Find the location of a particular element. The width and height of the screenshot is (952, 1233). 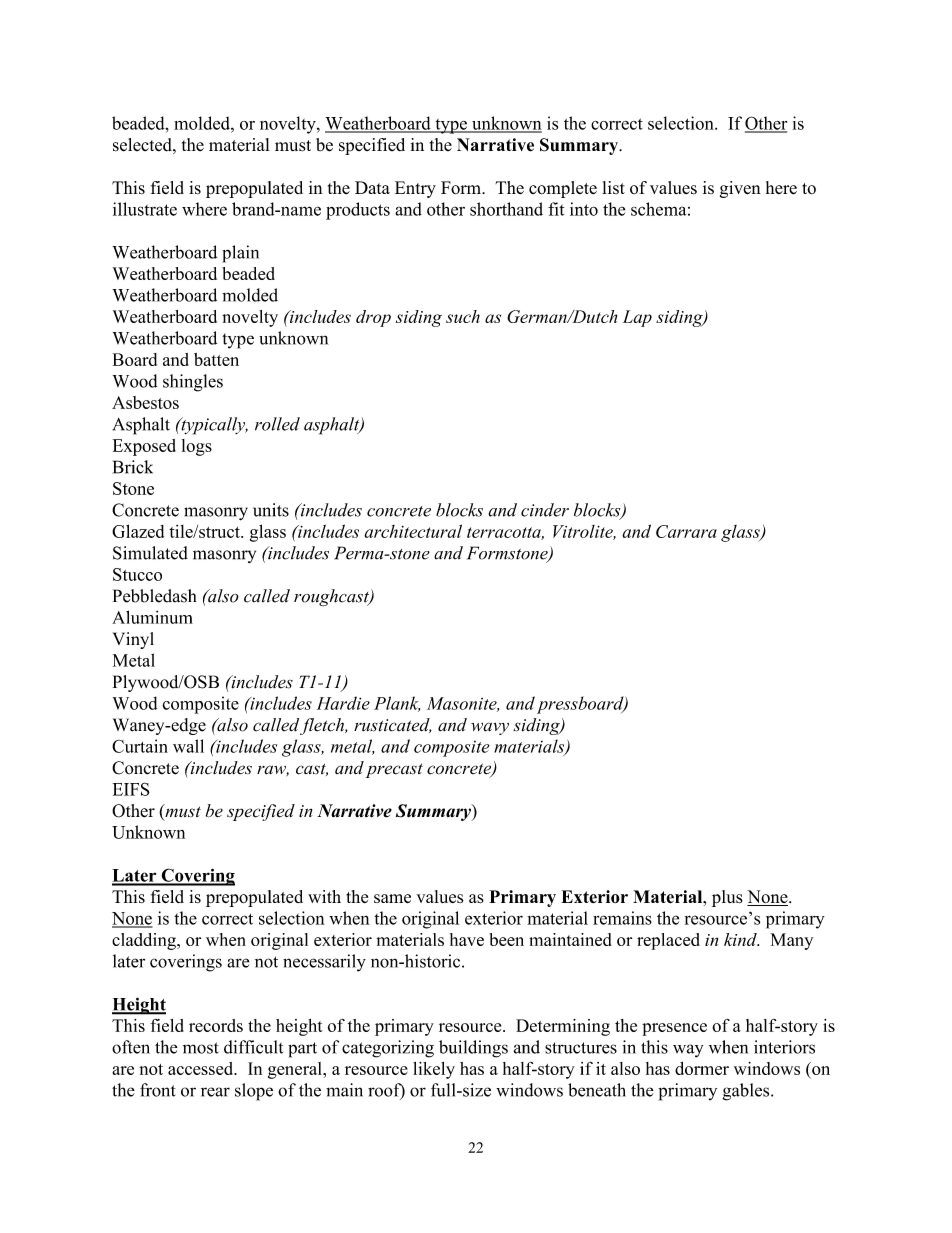

same is located at coordinates (392, 898).
